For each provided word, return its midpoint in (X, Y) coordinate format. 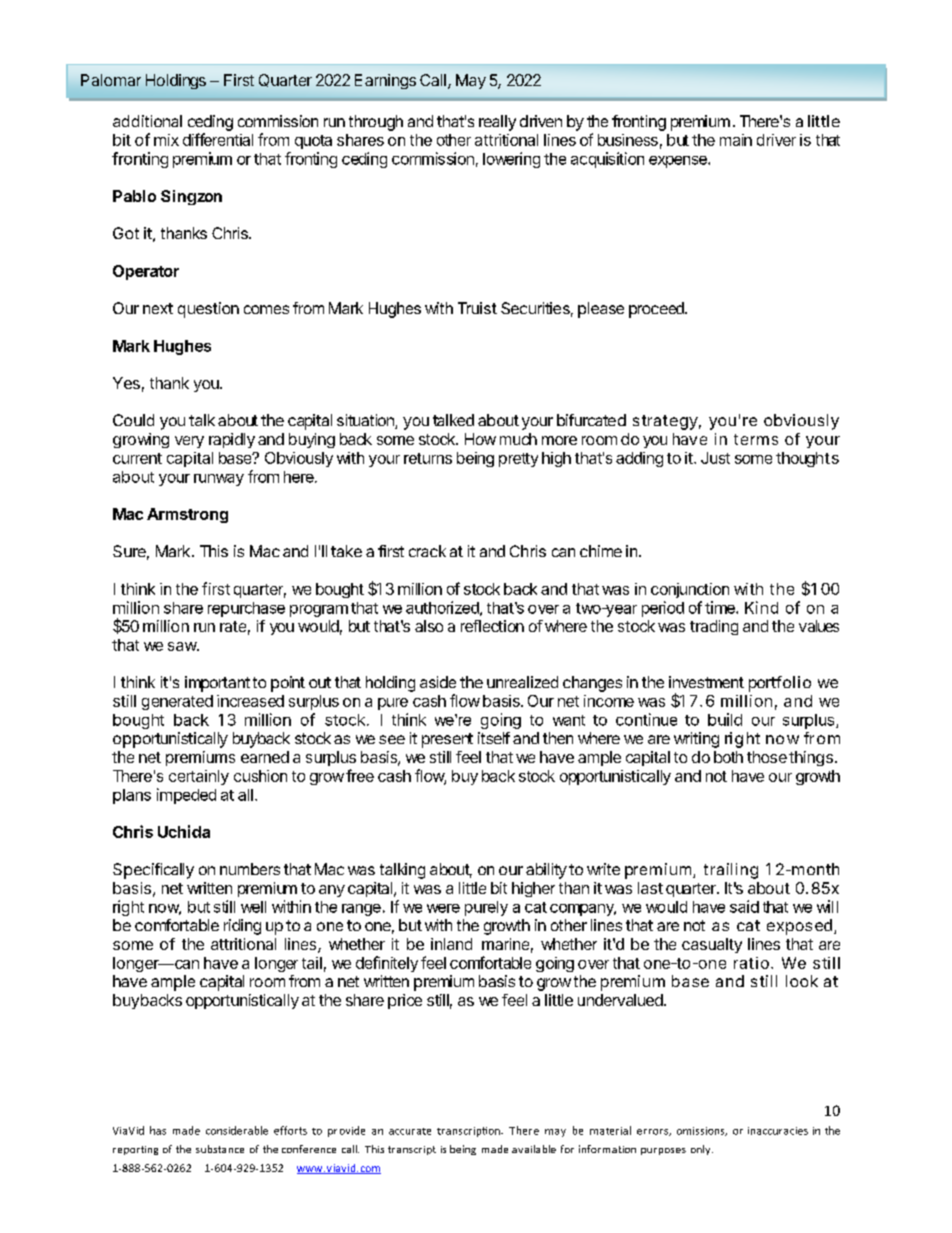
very (189, 442)
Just (715, 458)
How (480, 439)
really (497, 123)
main (736, 140)
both (728, 757)
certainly (199, 777)
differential (218, 139)
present (447, 740)
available (534, 1149)
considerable (237, 1130)
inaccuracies (778, 1131)
